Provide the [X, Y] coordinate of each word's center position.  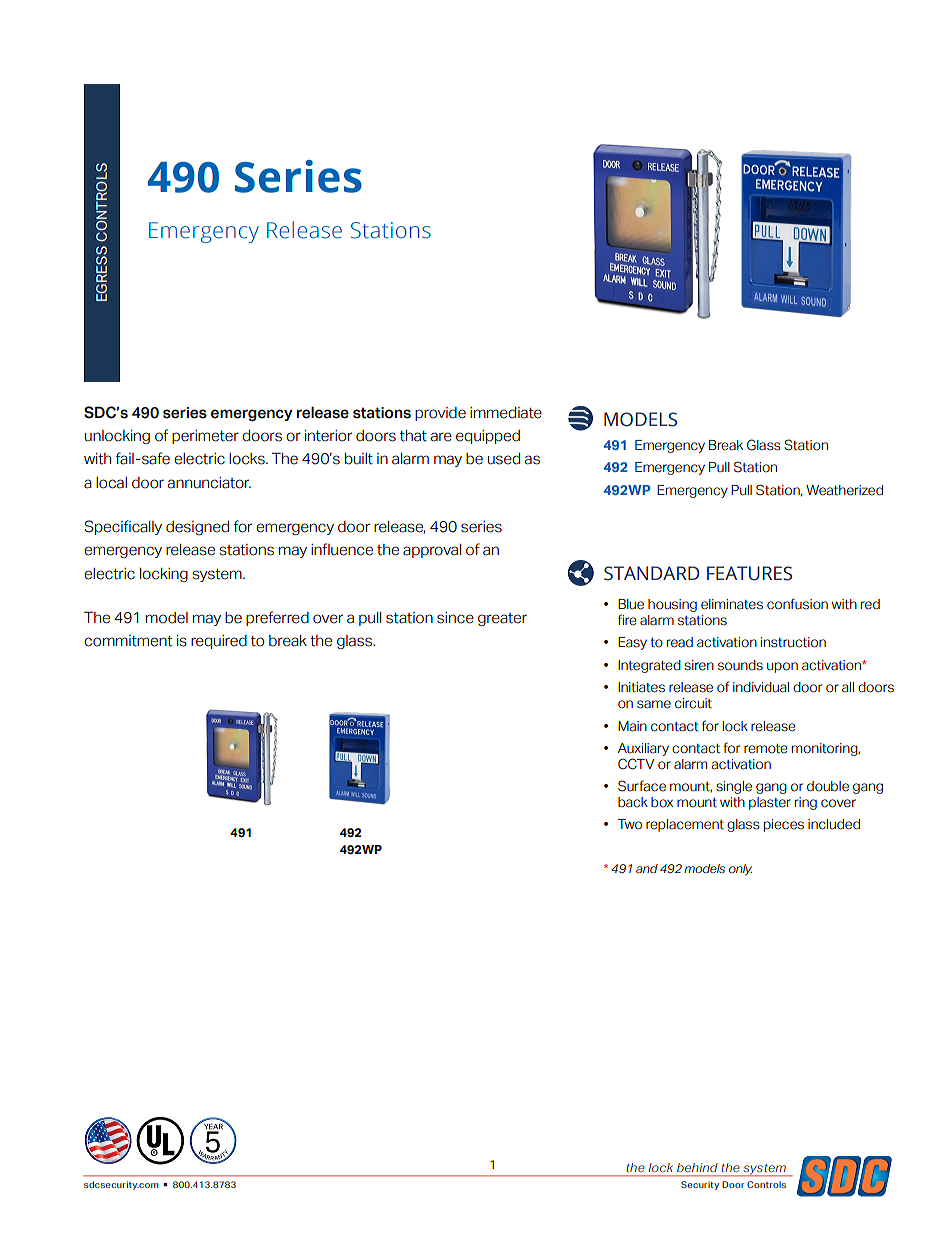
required [219, 642]
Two [630, 824]
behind [697, 1167]
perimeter [205, 437]
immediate [506, 413]
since [455, 618]
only [740, 870]
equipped [488, 437]
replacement [685, 825]
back [633, 802]
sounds [740, 665]
